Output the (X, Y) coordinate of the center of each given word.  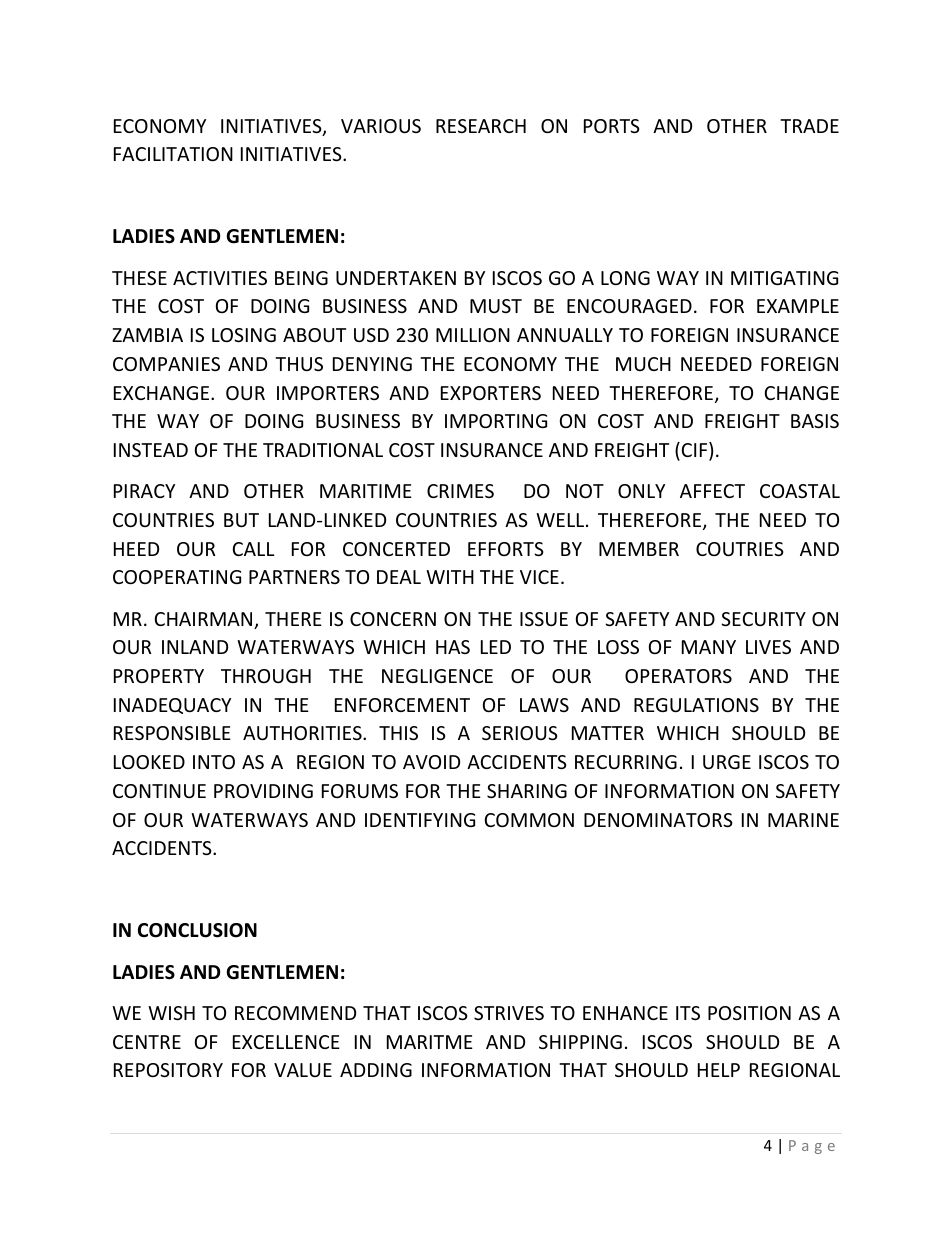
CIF (696, 451)
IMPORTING (496, 421)
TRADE (809, 126)
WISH (171, 1013)
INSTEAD (151, 450)
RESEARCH (481, 126)
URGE (727, 762)
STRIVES (509, 1013)
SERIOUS (520, 733)
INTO (214, 762)
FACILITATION (173, 154)
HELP (719, 1070)
